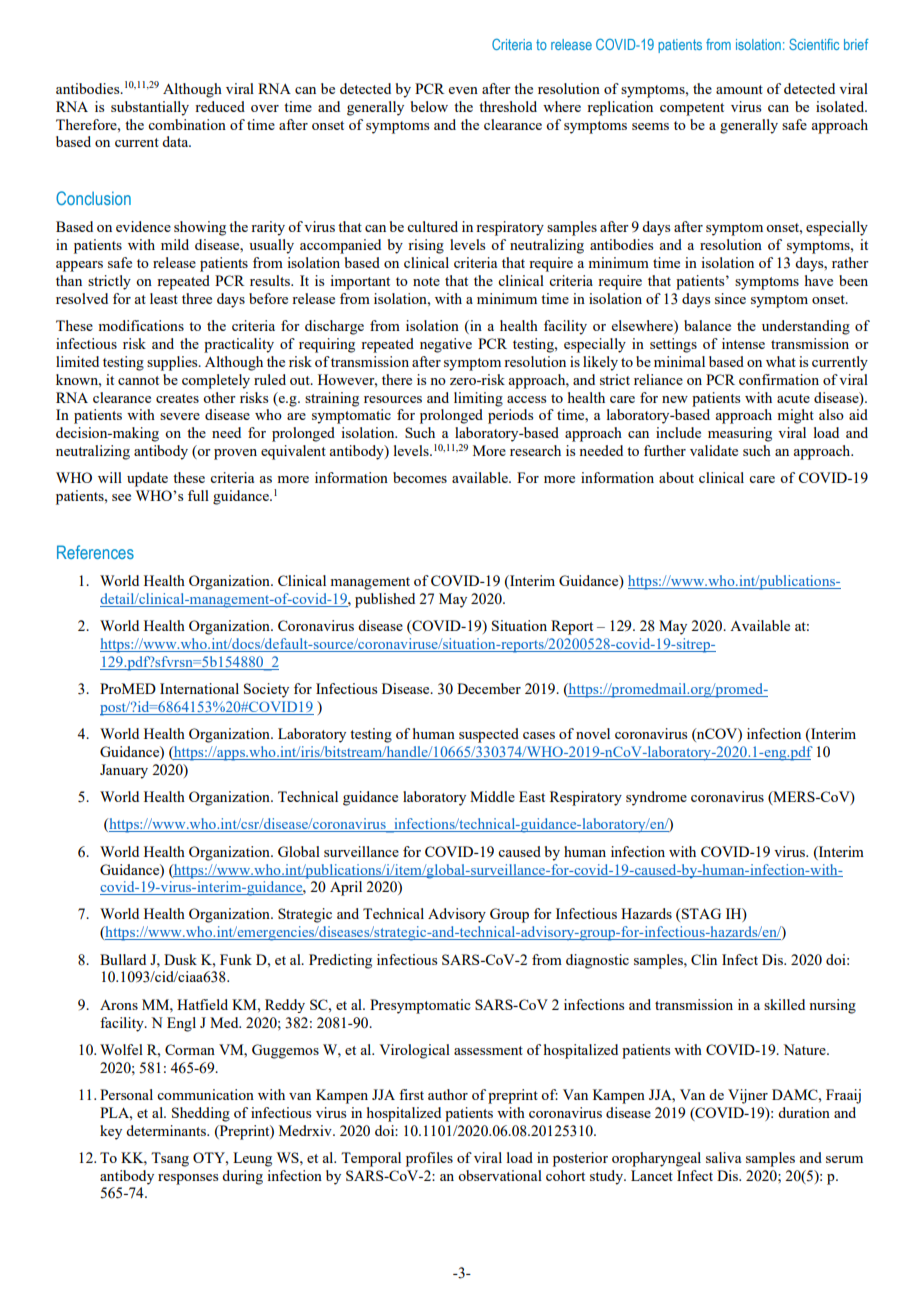  What do you see at coordinates (170, 1159) in the screenshot?
I see `Tsang` at bounding box center [170, 1159].
